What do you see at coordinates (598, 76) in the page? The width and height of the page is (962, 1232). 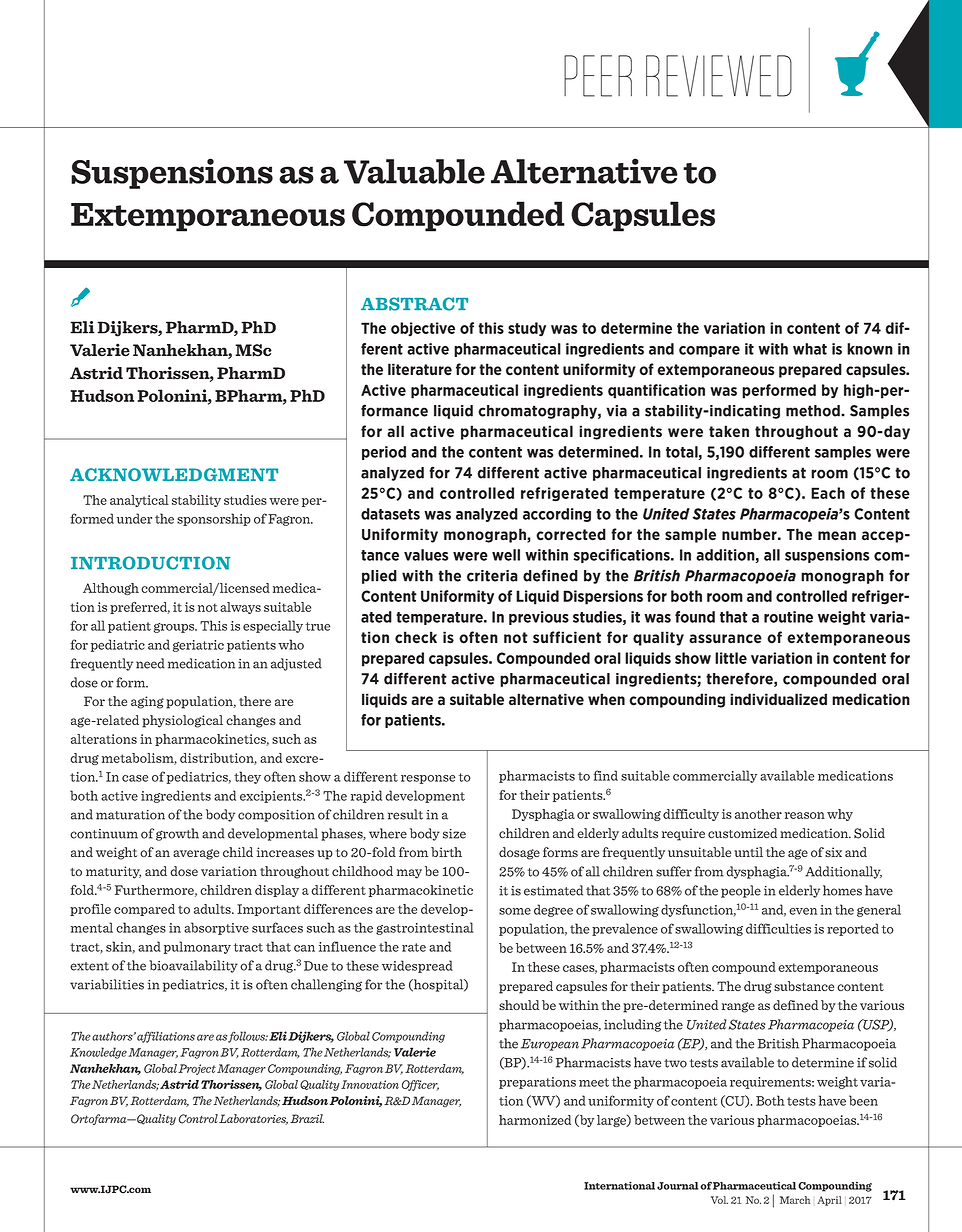 I see `PEER` at bounding box center [598, 76].
